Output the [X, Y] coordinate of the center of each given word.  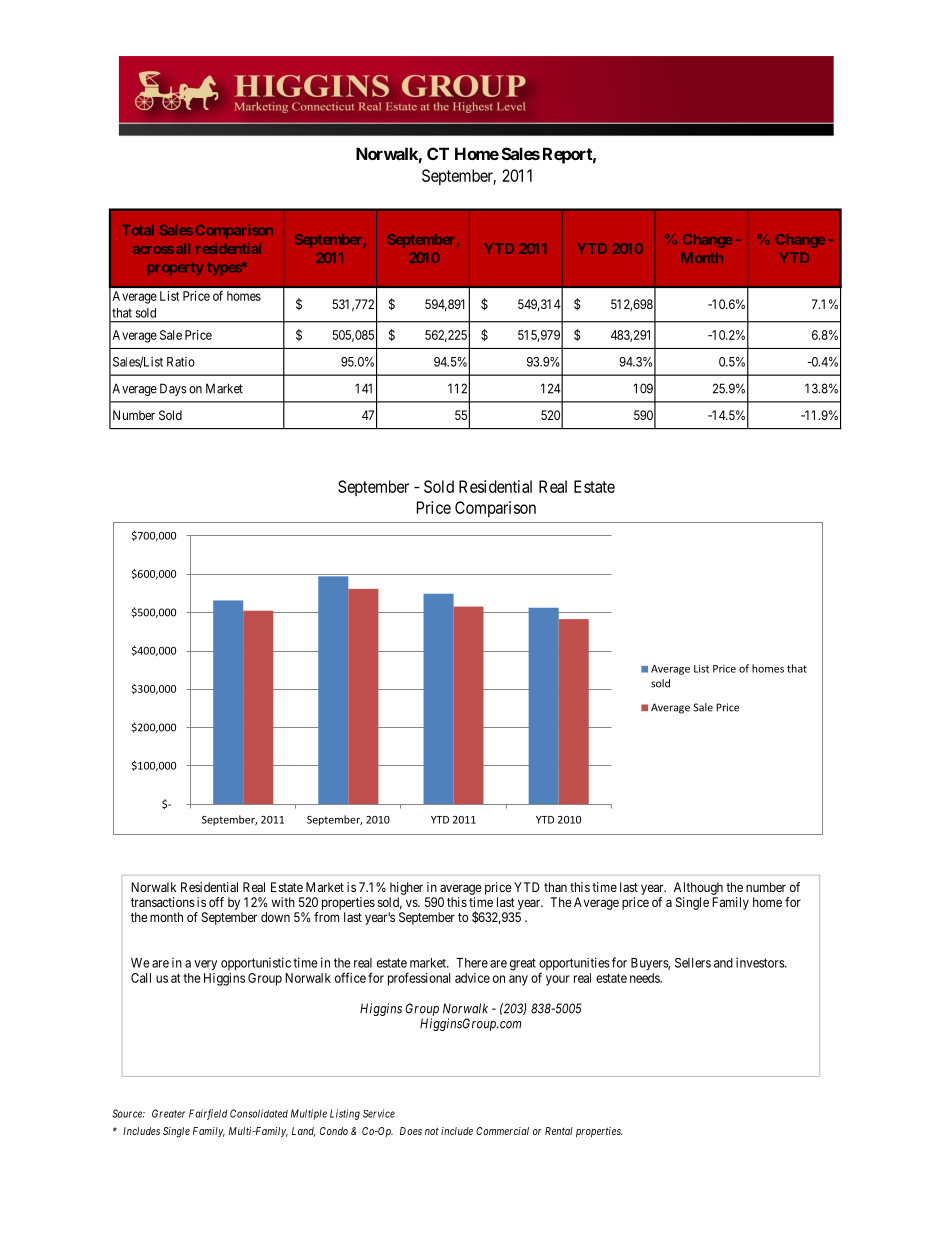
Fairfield [208, 1114]
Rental [559, 1131]
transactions [163, 902]
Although [698, 888]
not [432, 1131]
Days [173, 389]
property [175, 269]
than [555, 887]
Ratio [181, 362]
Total [138, 230]
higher [406, 888]
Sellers [693, 963]
